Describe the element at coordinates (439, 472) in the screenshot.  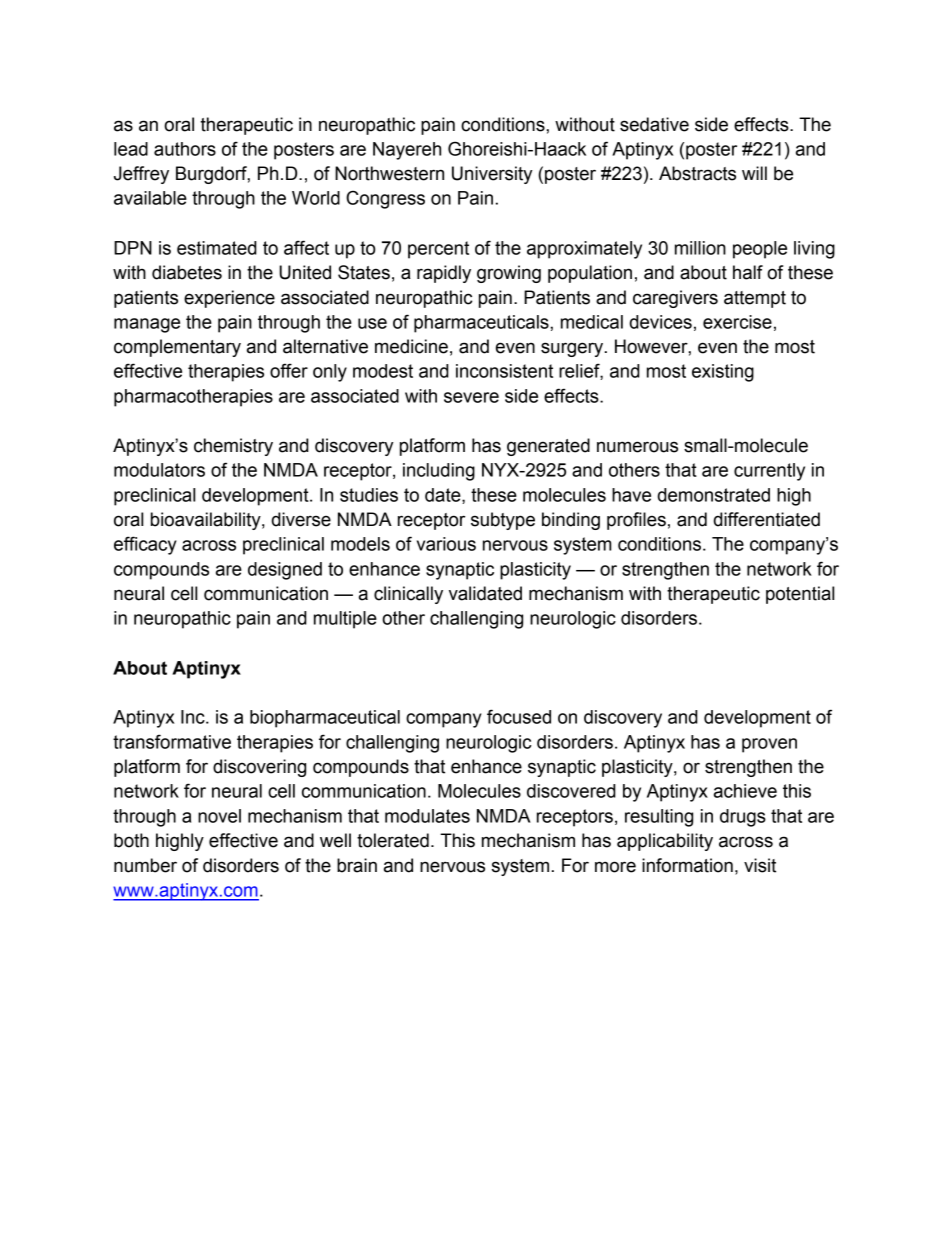
I see `including` at that location.
